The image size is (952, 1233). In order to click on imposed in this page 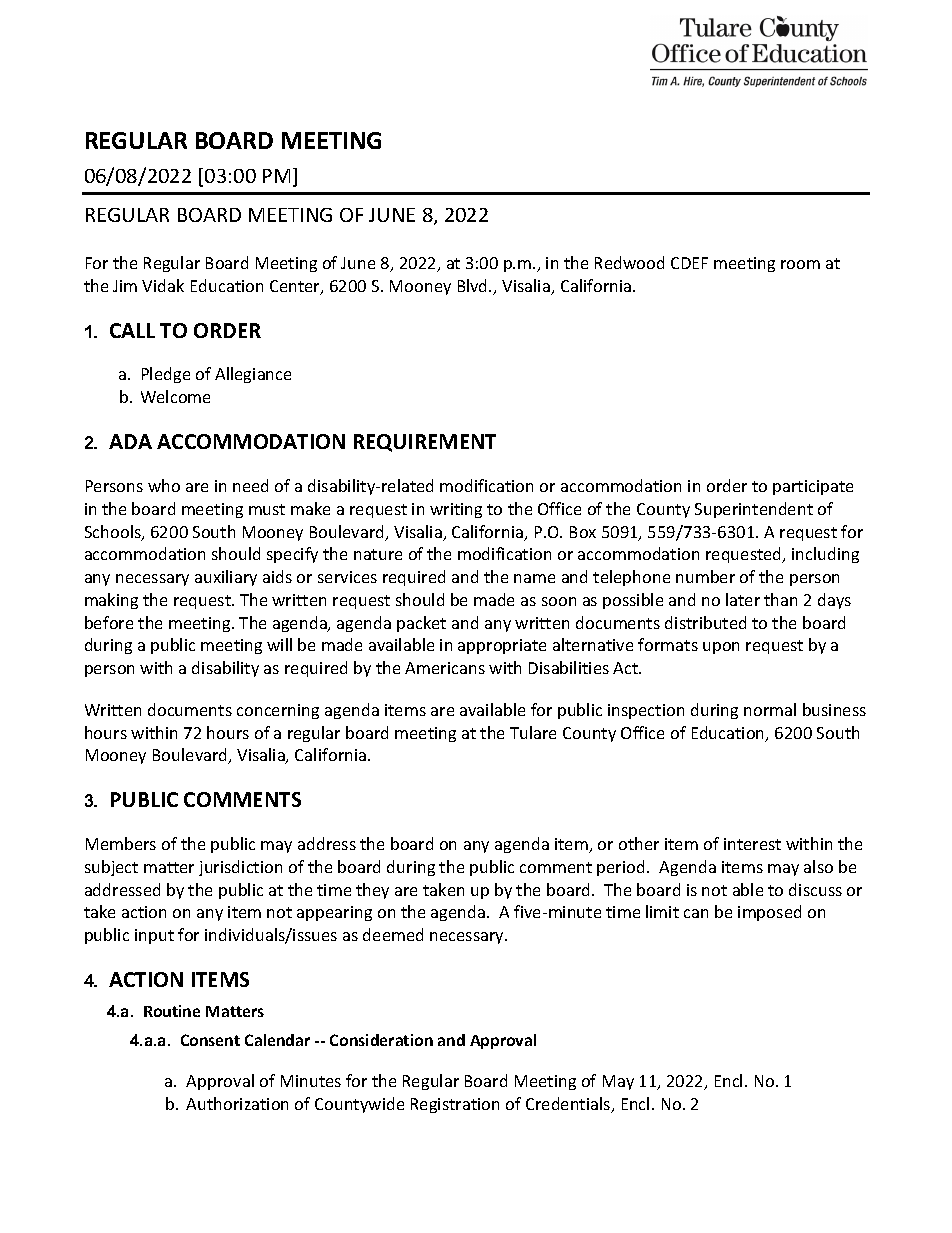, I will do `click(769, 913)`.
